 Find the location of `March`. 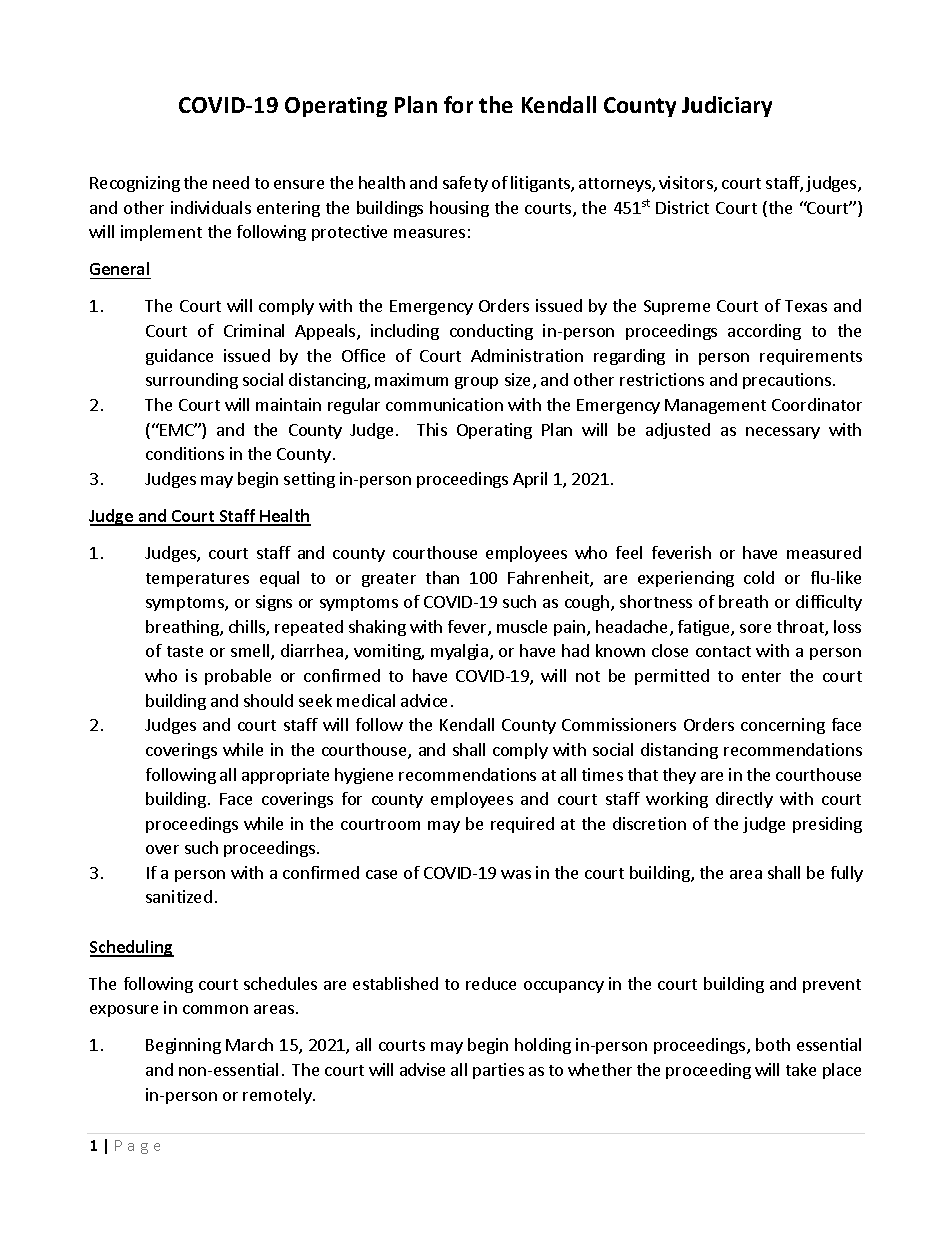

March is located at coordinates (249, 1044).
